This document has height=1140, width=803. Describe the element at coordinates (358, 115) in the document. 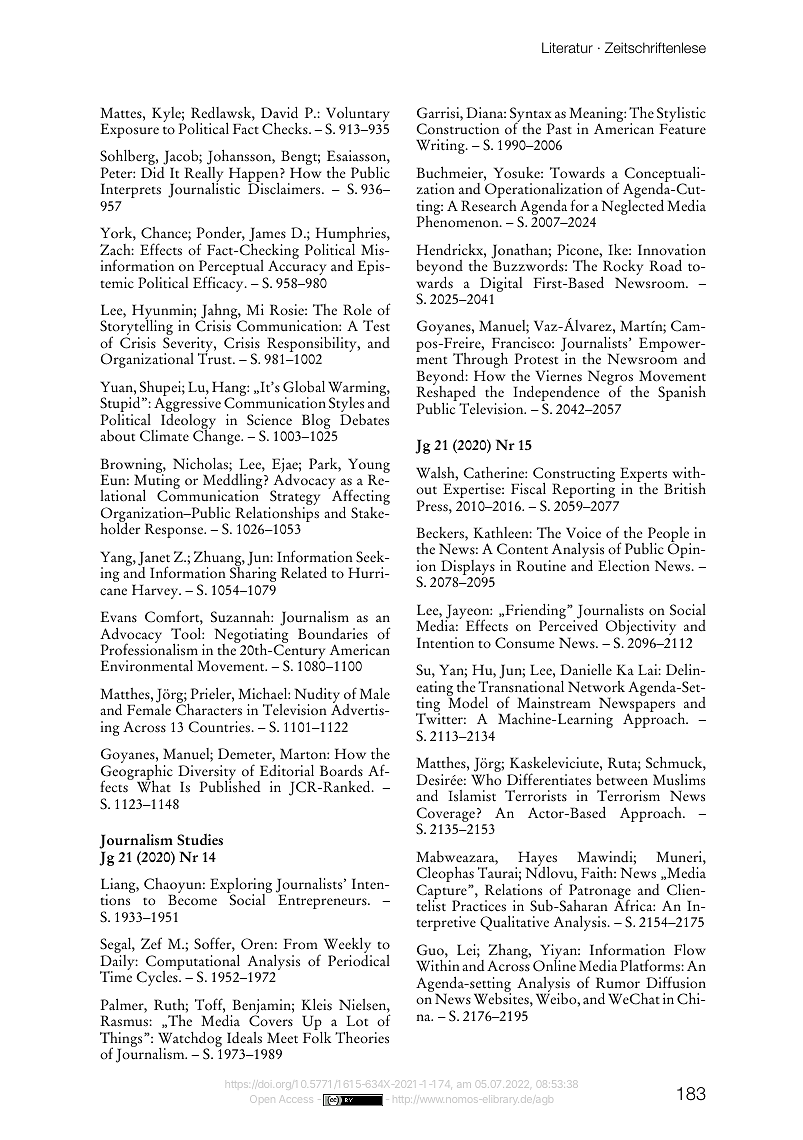

I see `Voluntary` at that location.
